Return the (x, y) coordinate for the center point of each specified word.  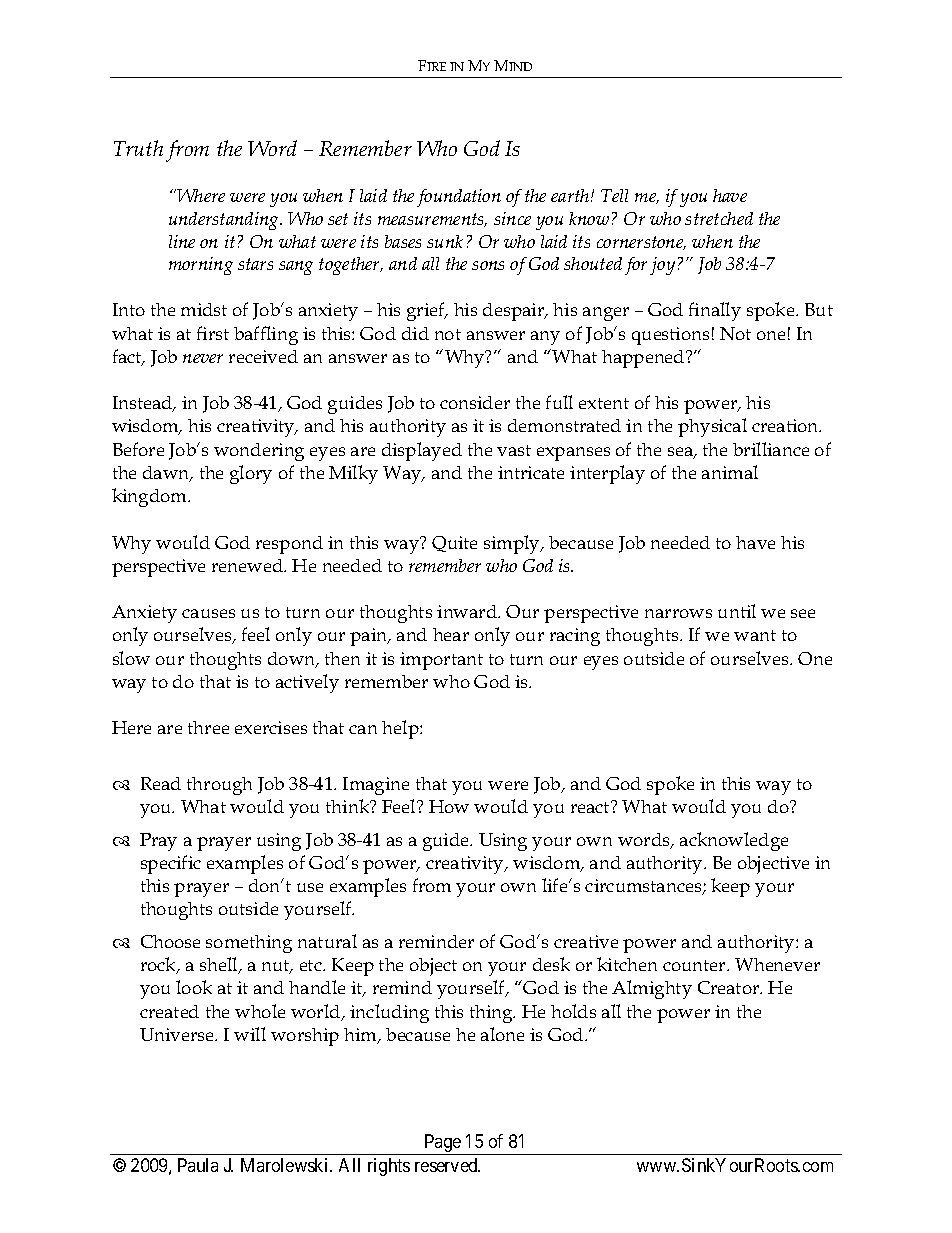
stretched (719, 218)
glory (251, 474)
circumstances (644, 887)
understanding (225, 221)
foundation (459, 198)
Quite (454, 544)
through (219, 786)
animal (730, 472)
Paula (198, 1165)
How (449, 806)
